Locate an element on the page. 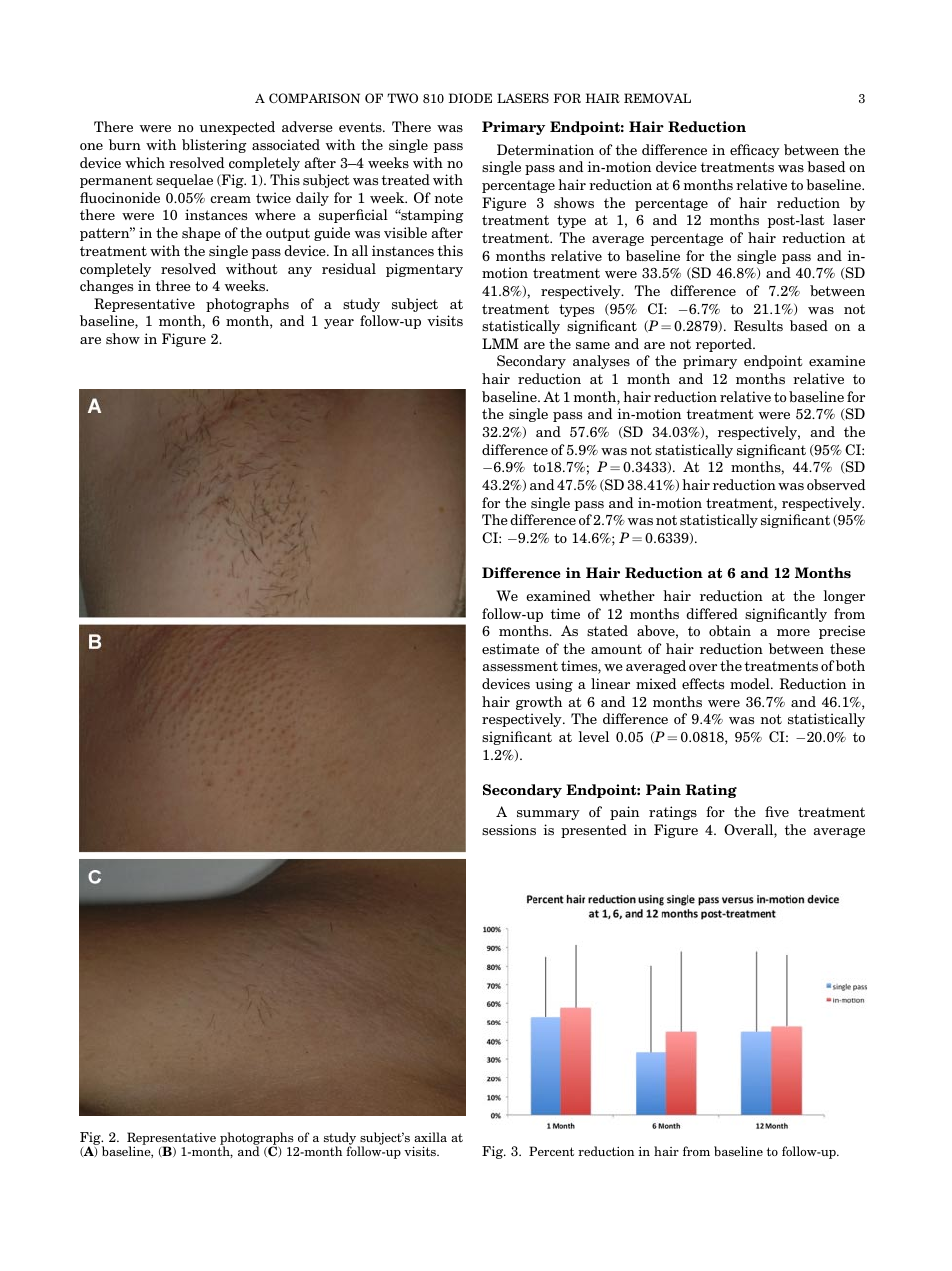 This image has width=952, height=1271. summary is located at coordinates (548, 815).
